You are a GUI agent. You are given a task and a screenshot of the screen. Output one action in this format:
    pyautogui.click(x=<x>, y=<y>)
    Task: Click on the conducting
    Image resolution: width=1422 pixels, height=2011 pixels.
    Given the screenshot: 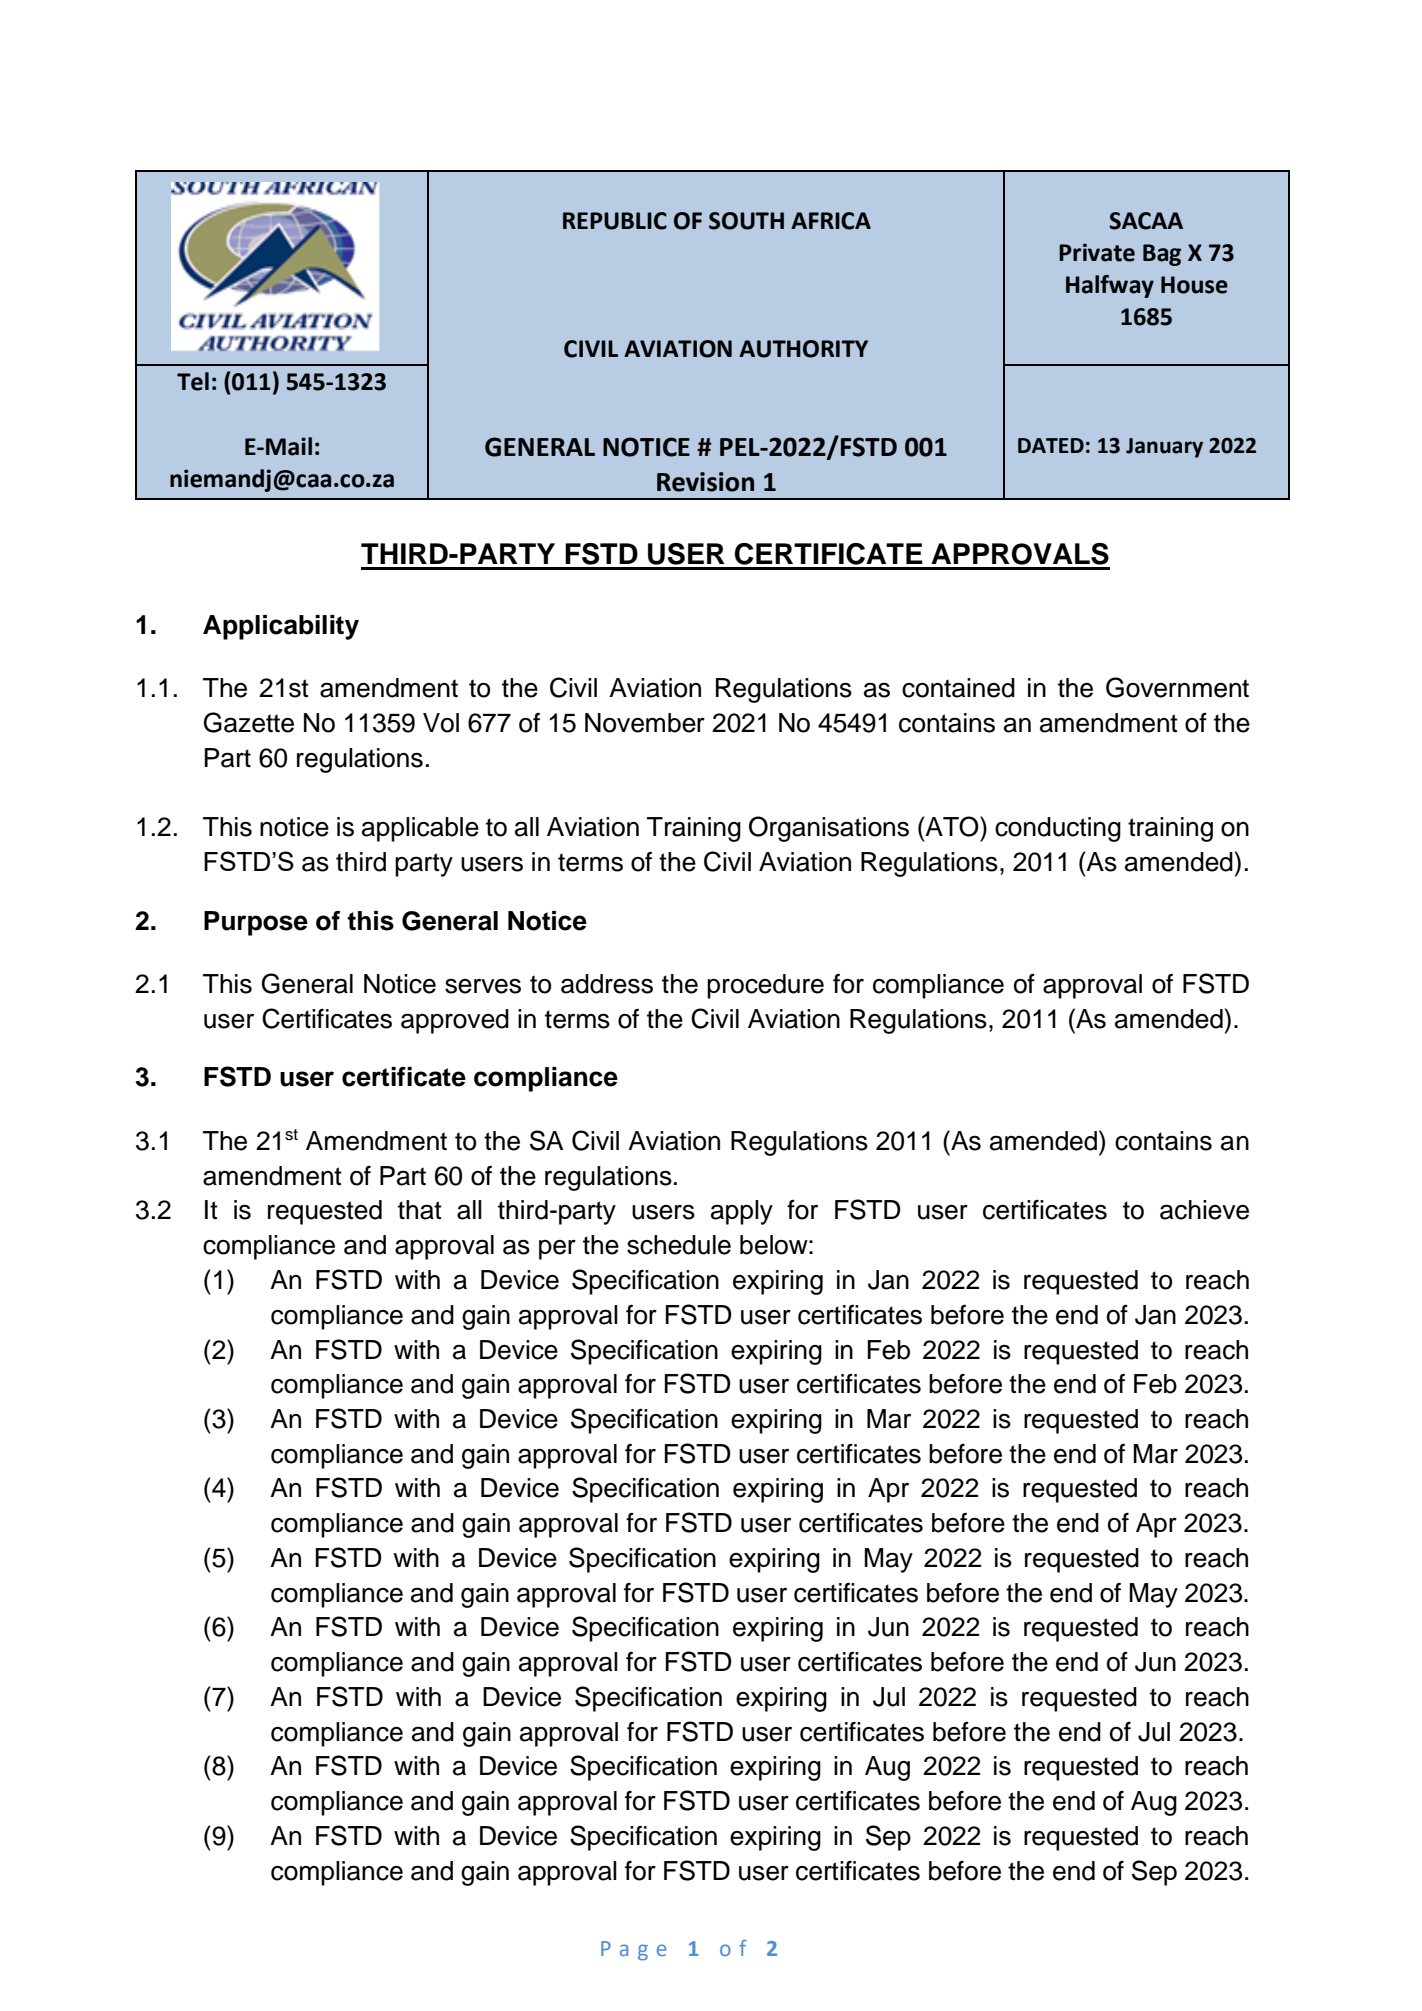 What is the action you would take?
    pyautogui.click(x=1058, y=829)
